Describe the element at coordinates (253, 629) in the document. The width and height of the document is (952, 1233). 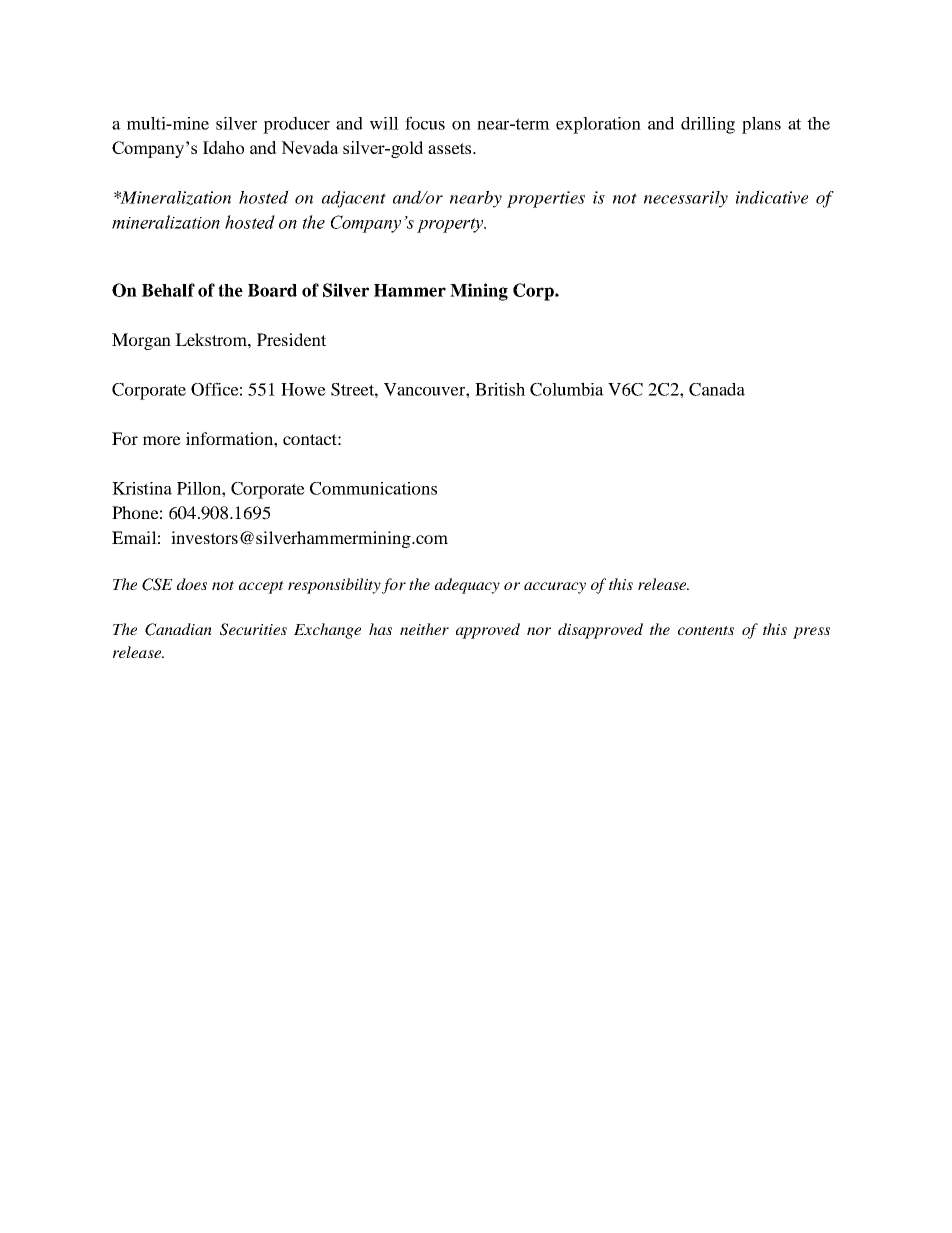
I see `Securities` at that location.
